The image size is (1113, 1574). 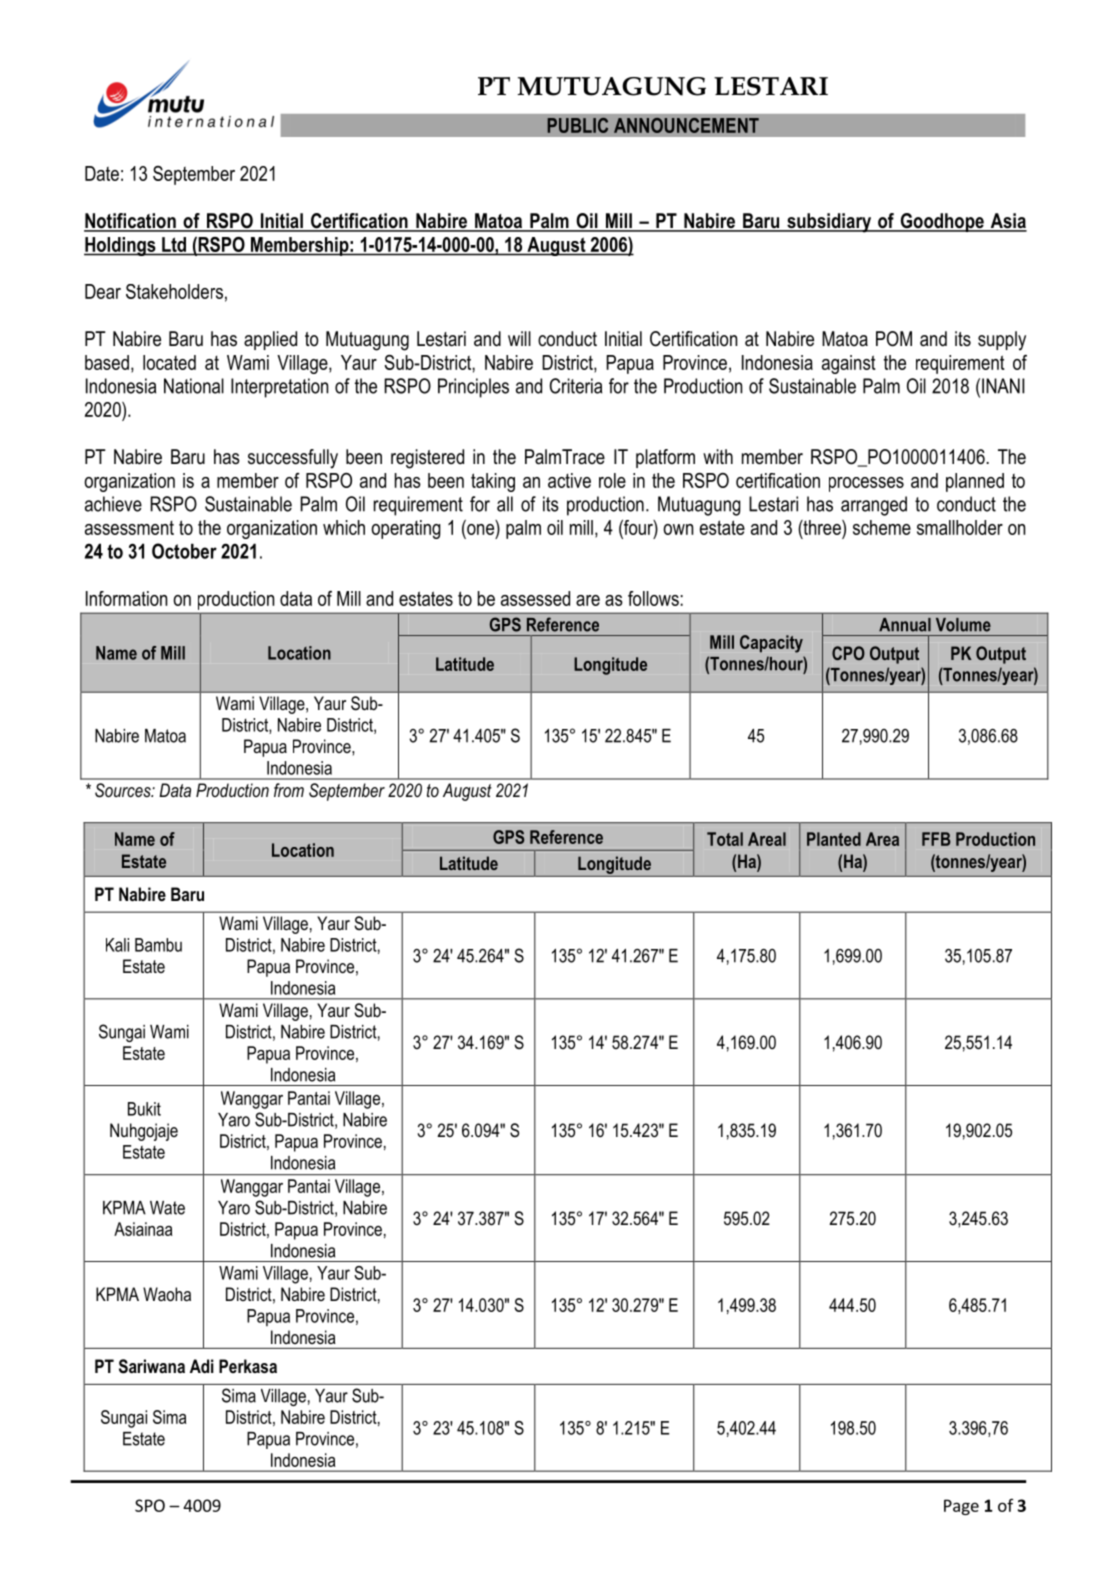 I want to click on CPO, so click(x=848, y=653).
